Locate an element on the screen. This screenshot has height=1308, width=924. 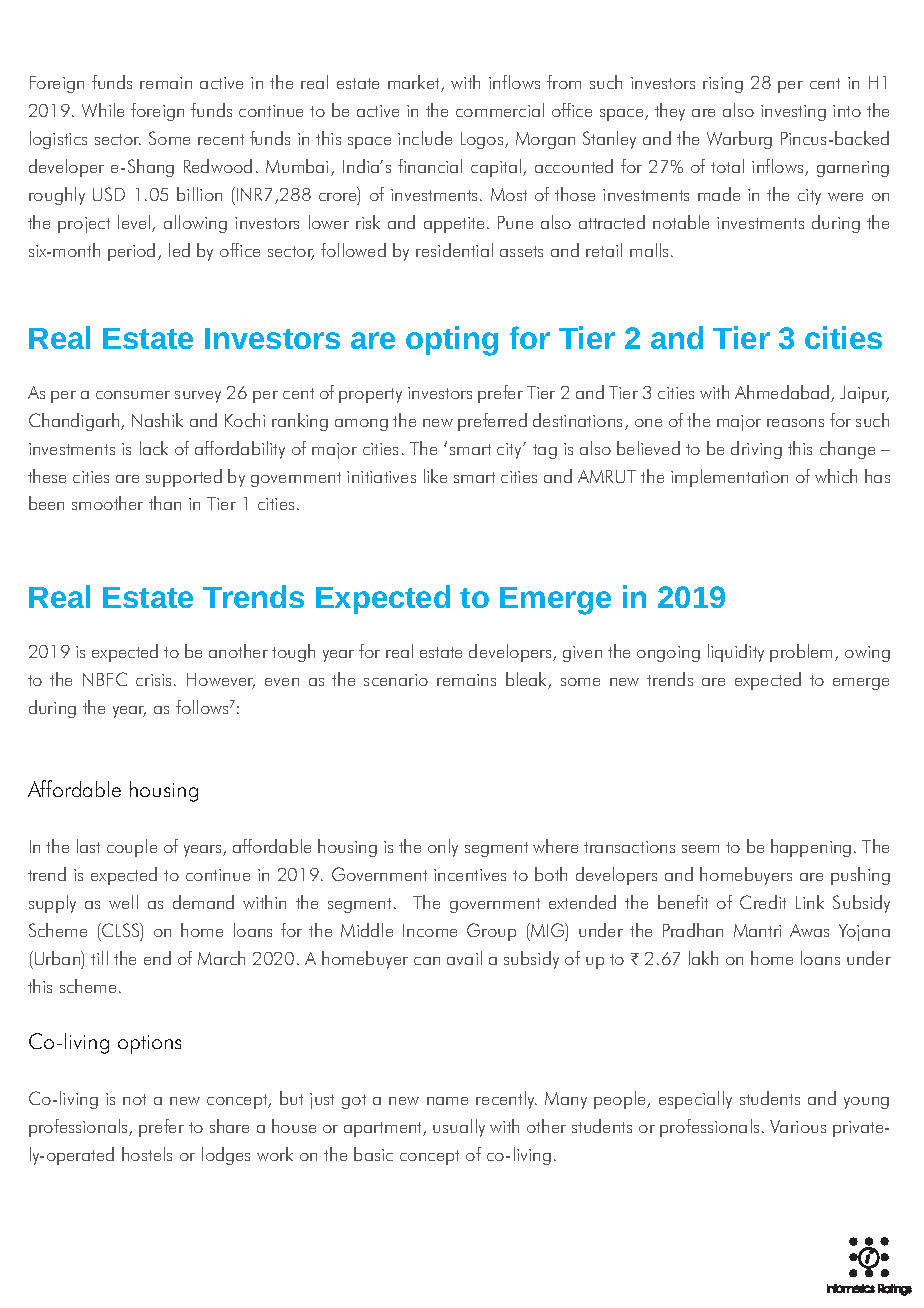
Ahmedabad is located at coordinates (783, 393).
